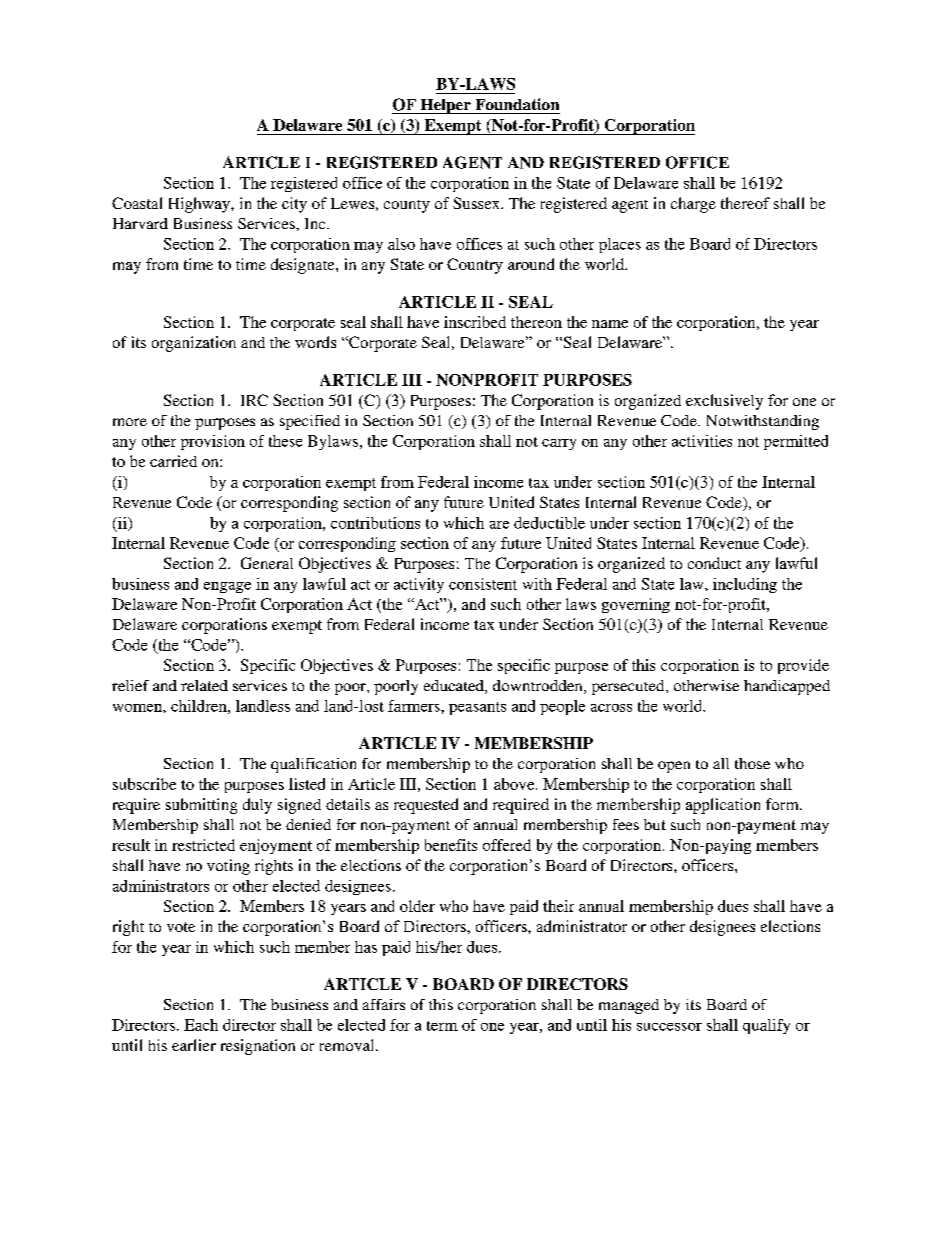 This image has width=952, height=1233. I want to click on inscribed, so click(475, 322).
